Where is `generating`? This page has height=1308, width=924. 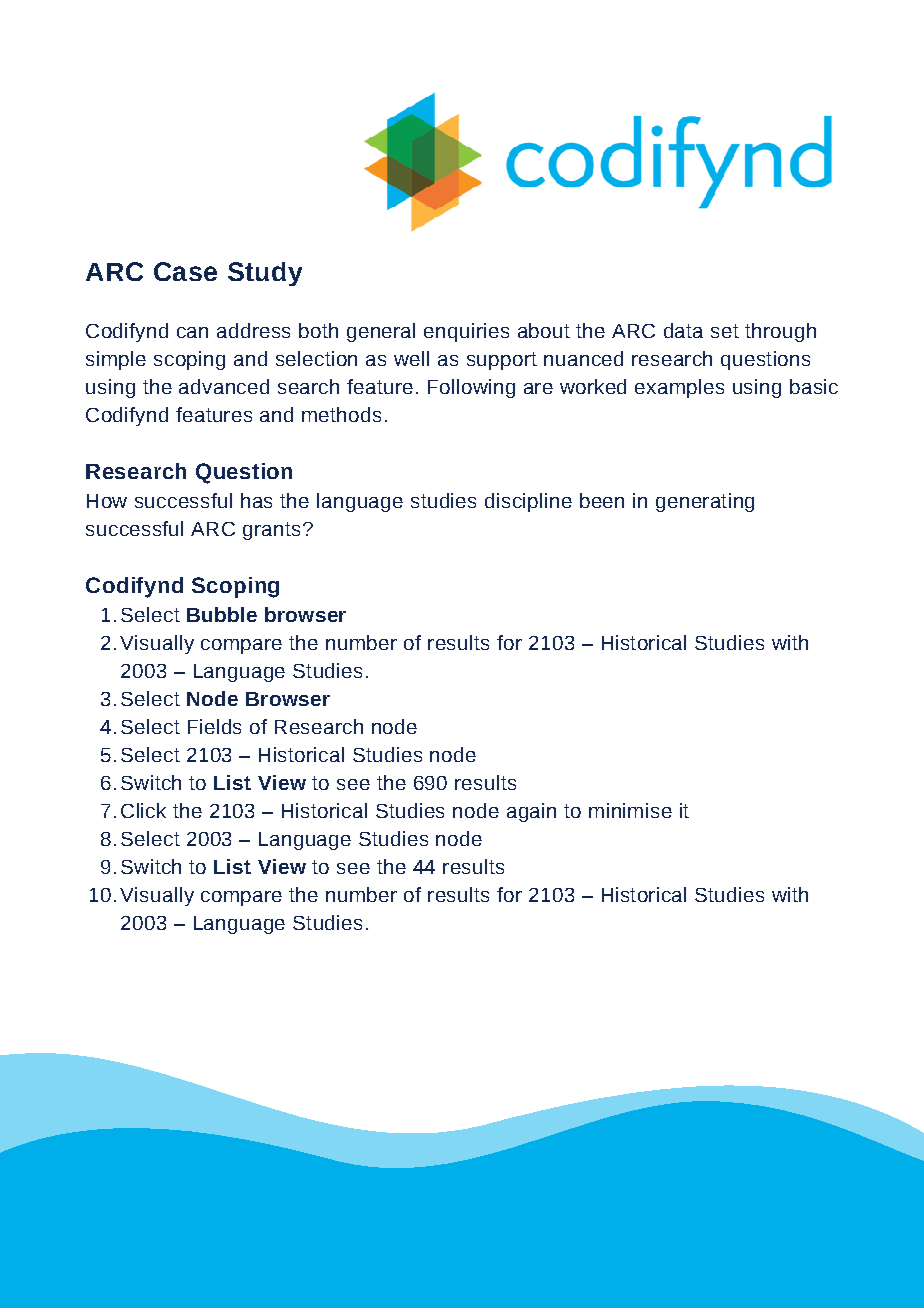 generating is located at coordinates (705, 502).
